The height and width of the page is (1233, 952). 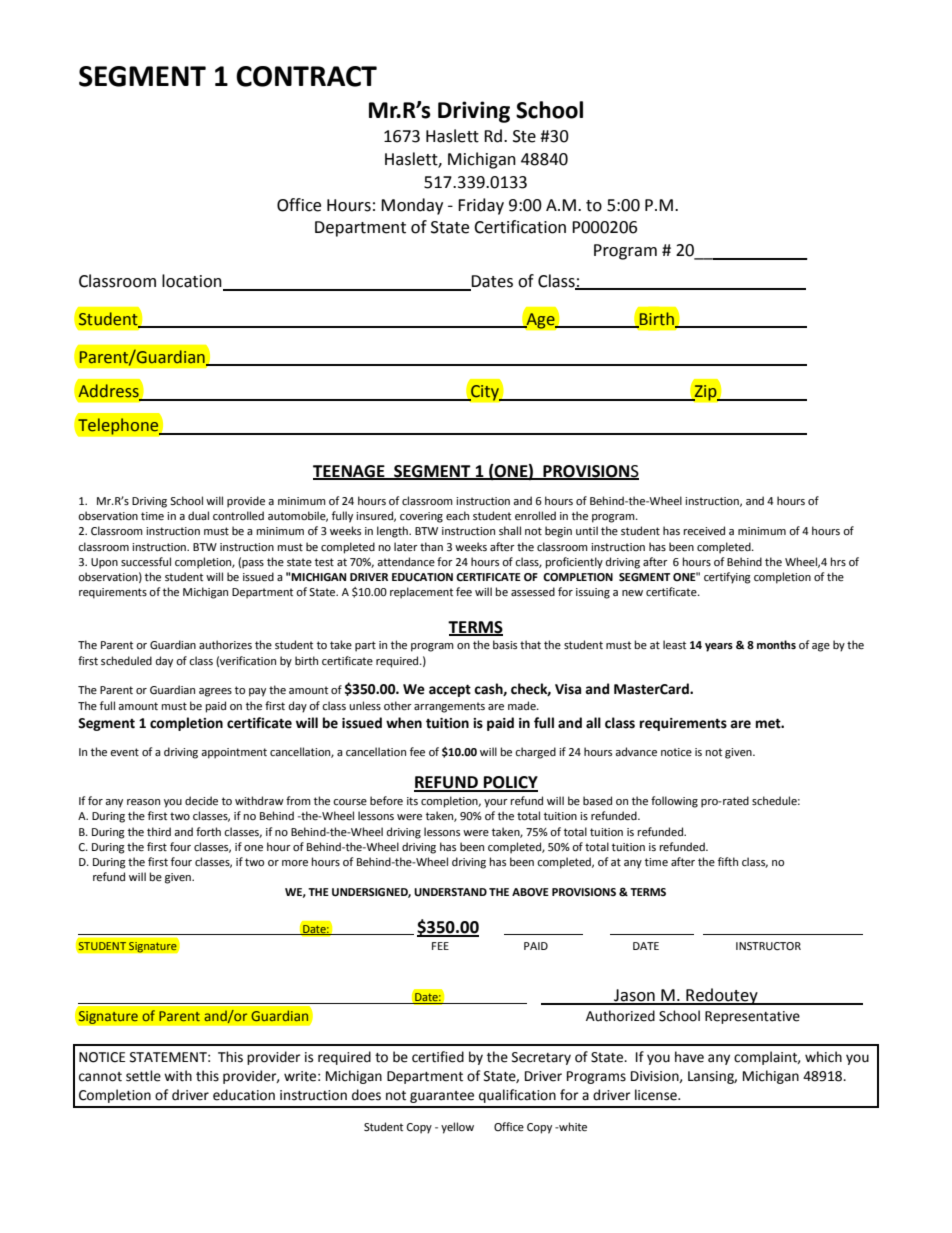 What do you see at coordinates (457, 516) in the page?
I see `each` at bounding box center [457, 516].
